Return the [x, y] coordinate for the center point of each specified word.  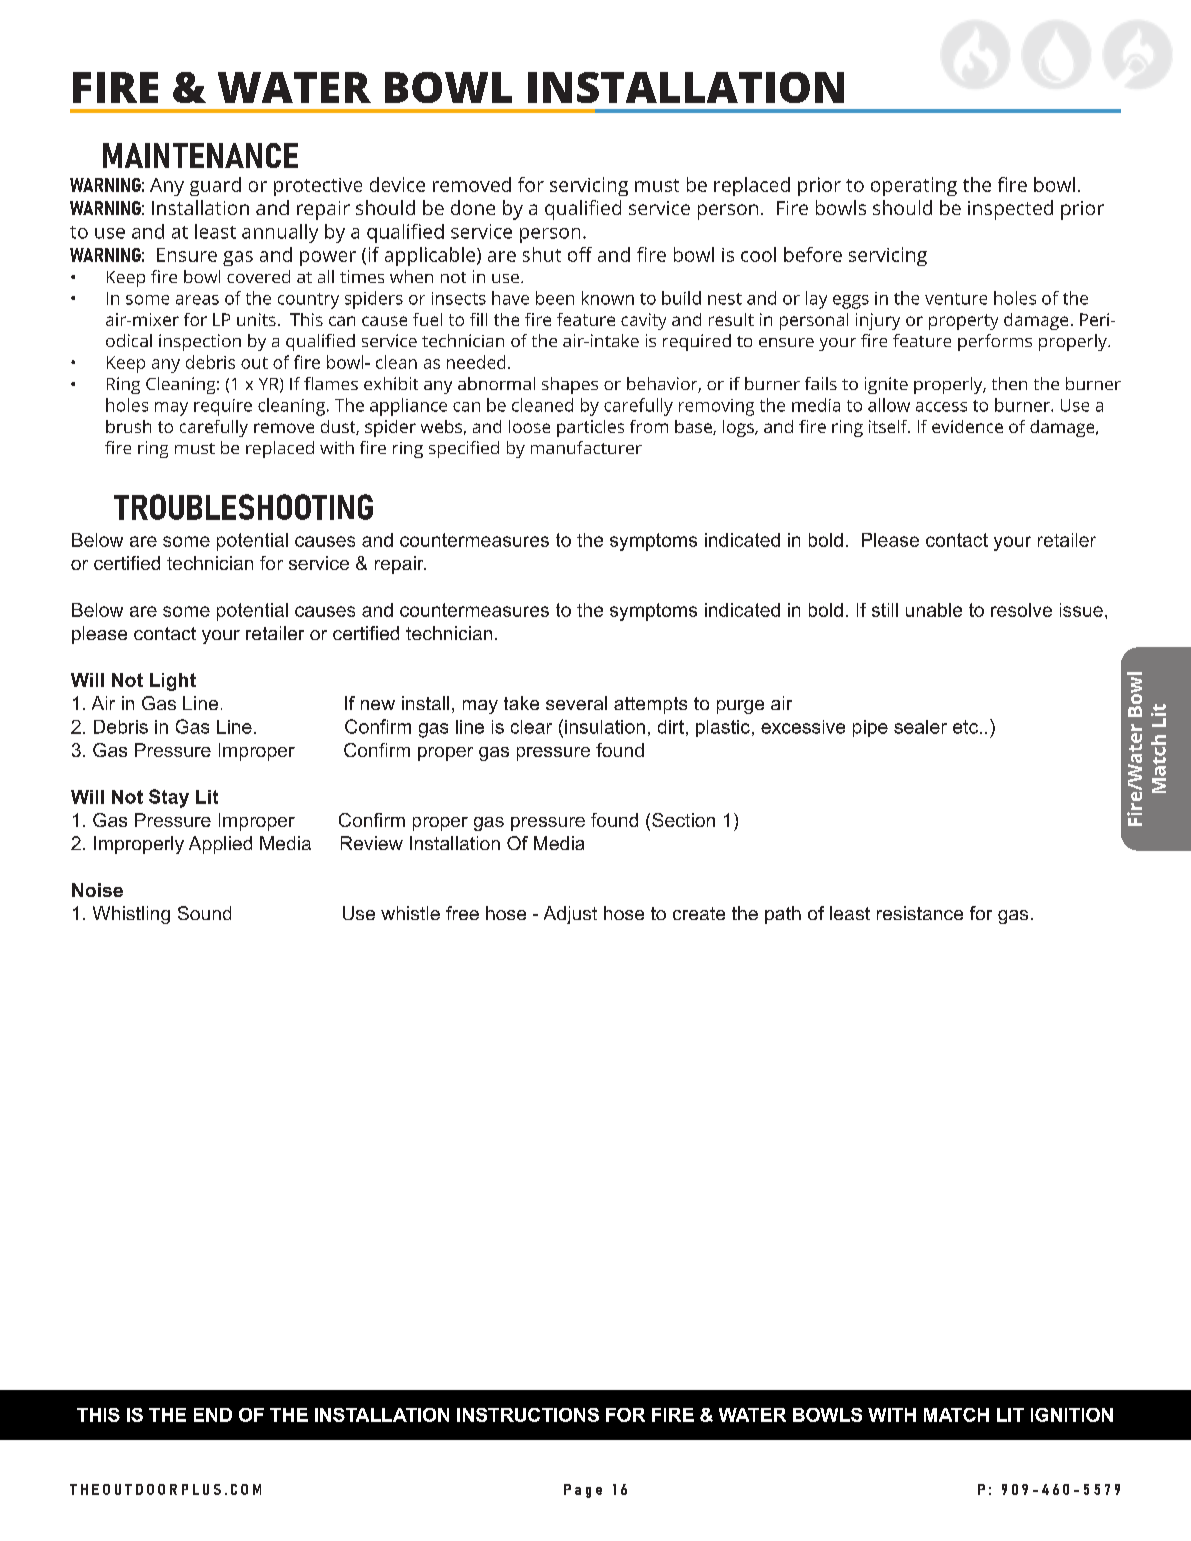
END [213, 1415]
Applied [220, 845]
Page [583, 1491]
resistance [920, 913]
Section [683, 820]
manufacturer [586, 447]
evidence [967, 426]
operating [914, 186]
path [783, 915]
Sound [204, 913]
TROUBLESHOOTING [243, 507]
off [580, 254]
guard [215, 186]
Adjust [570, 915]
